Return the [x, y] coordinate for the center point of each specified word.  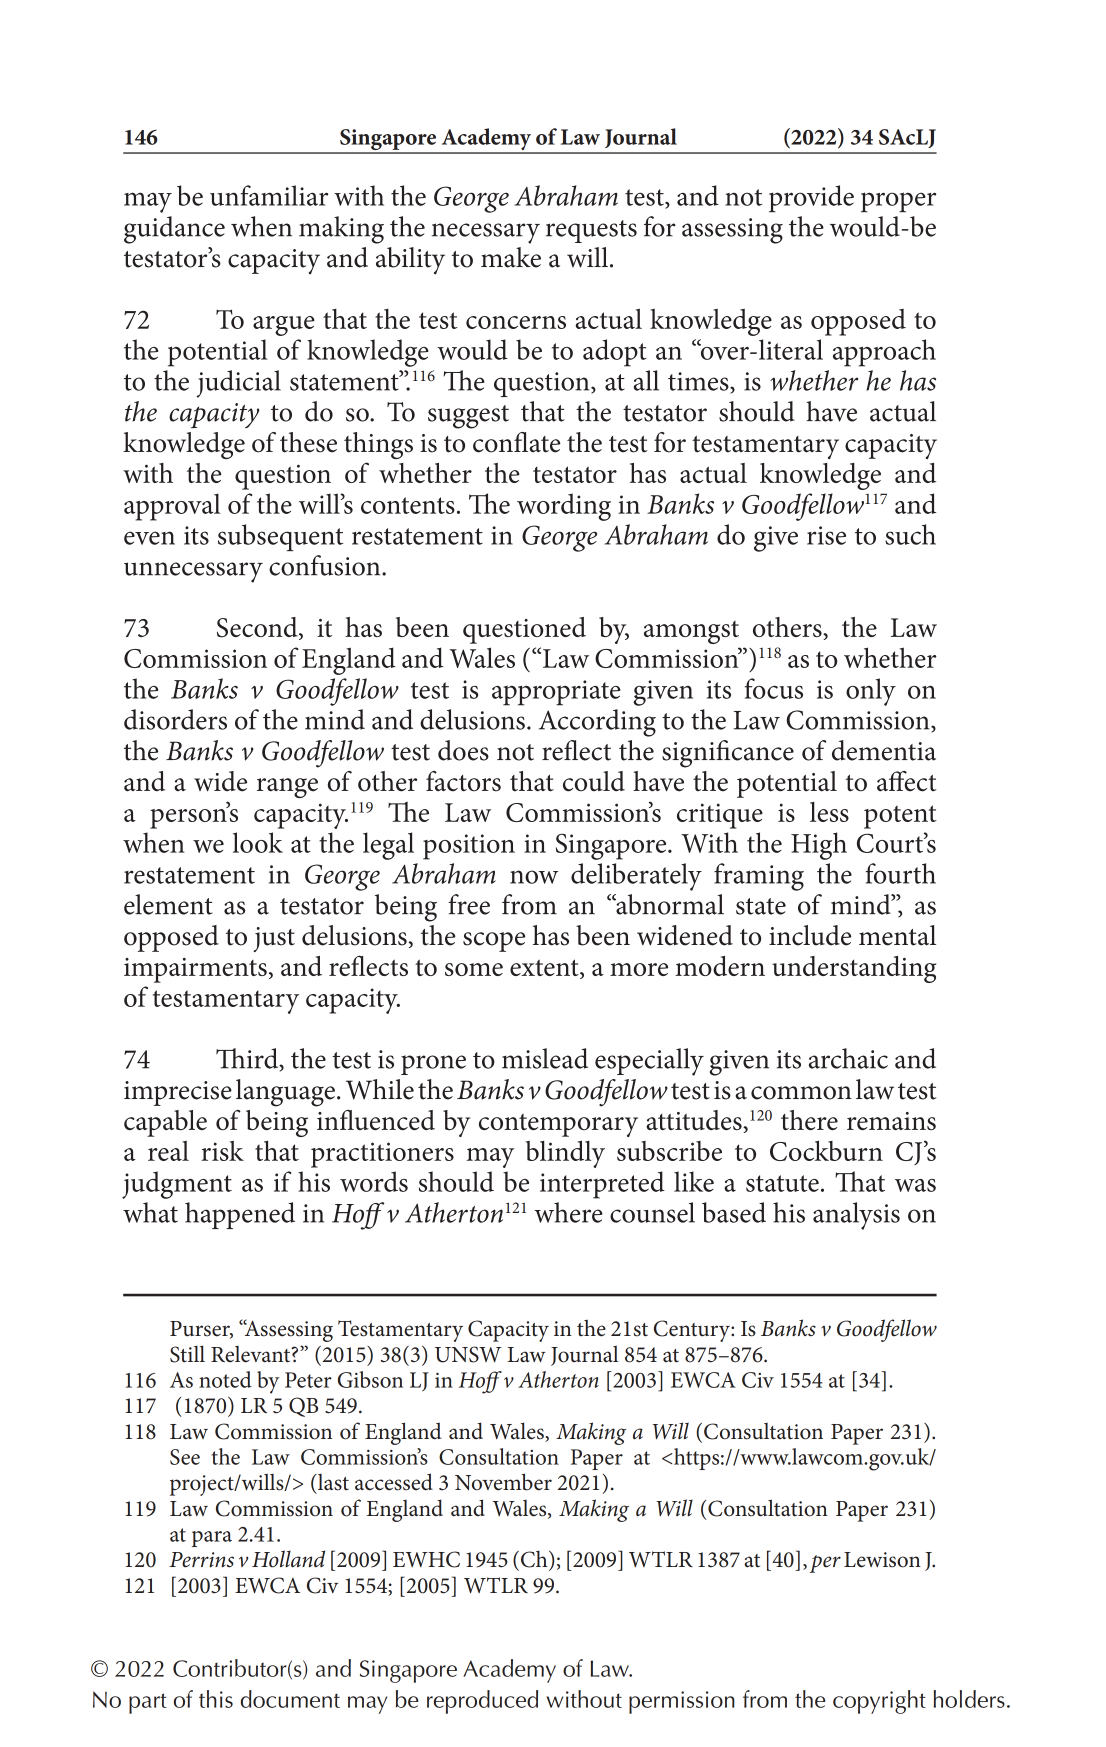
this [216, 1699]
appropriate [556, 693]
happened [240, 1215]
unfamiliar [269, 195]
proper [898, 202]
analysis [856, 1216]
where [568, 1212]
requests [591, 231]
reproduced [482, 1702]
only [871, 692]
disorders [175, 719]
